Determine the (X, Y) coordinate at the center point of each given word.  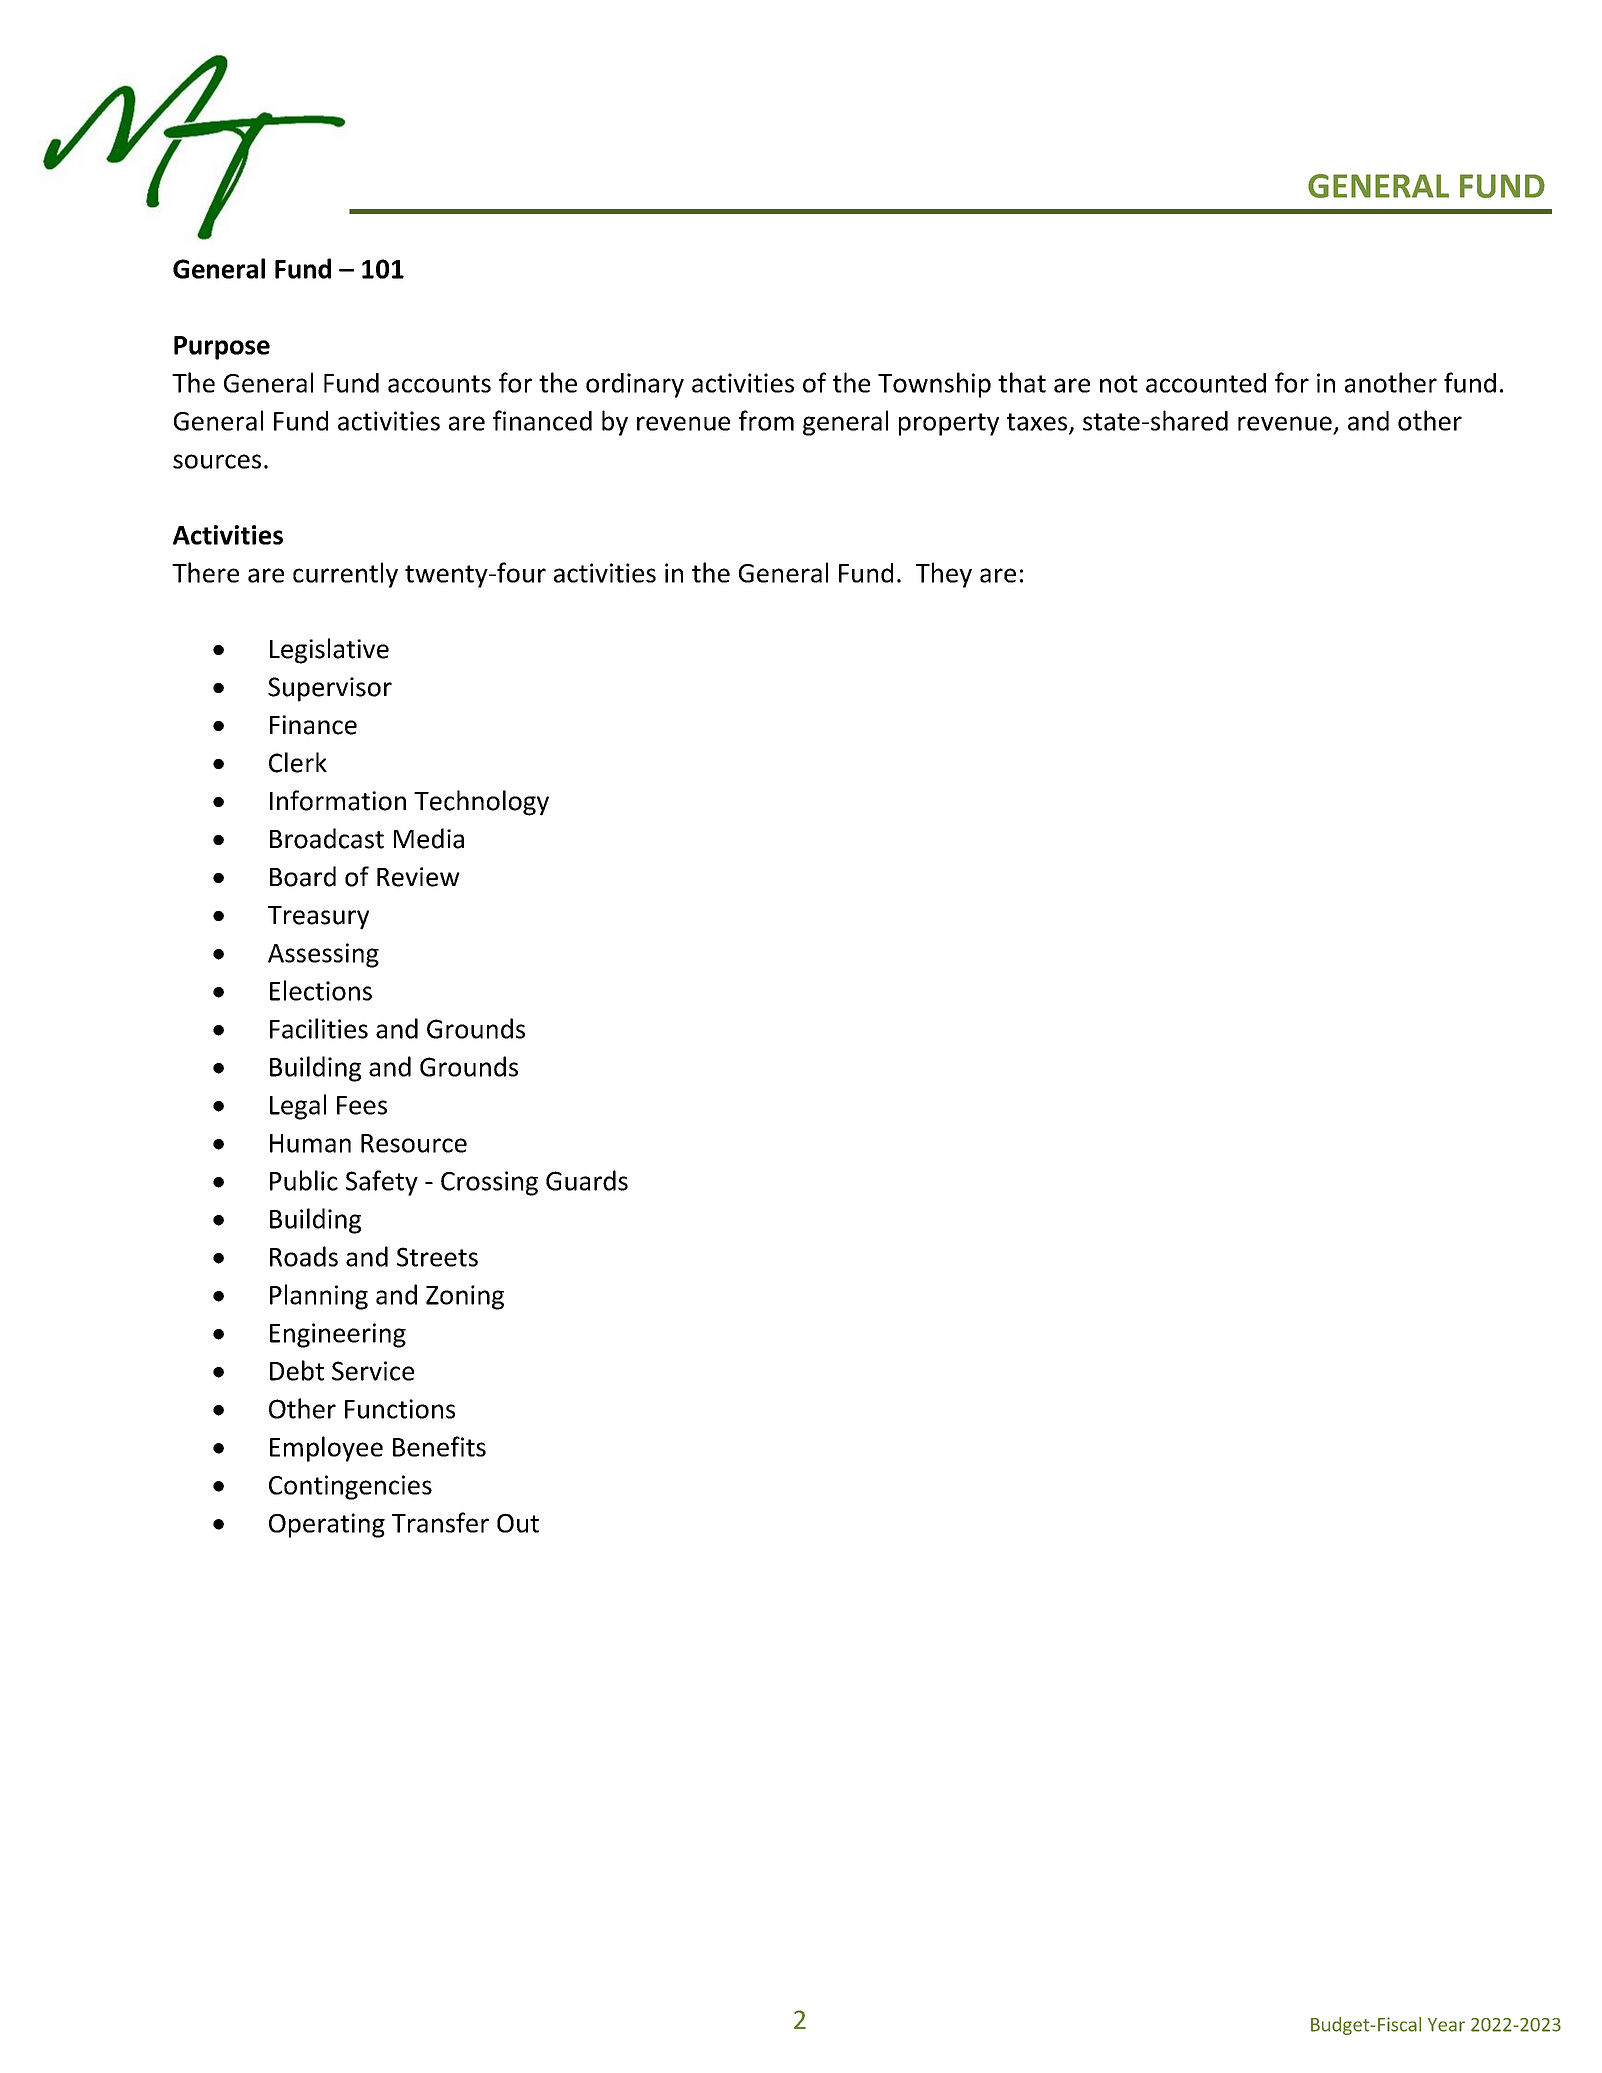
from (766, 420)
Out (518, 1523)
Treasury (318, 918)
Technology (481, 803)
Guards (587, 1180)
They (944, 575)
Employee (326, 1449)
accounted (1206, 383)
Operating (327, 1525)
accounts (439, 384)
